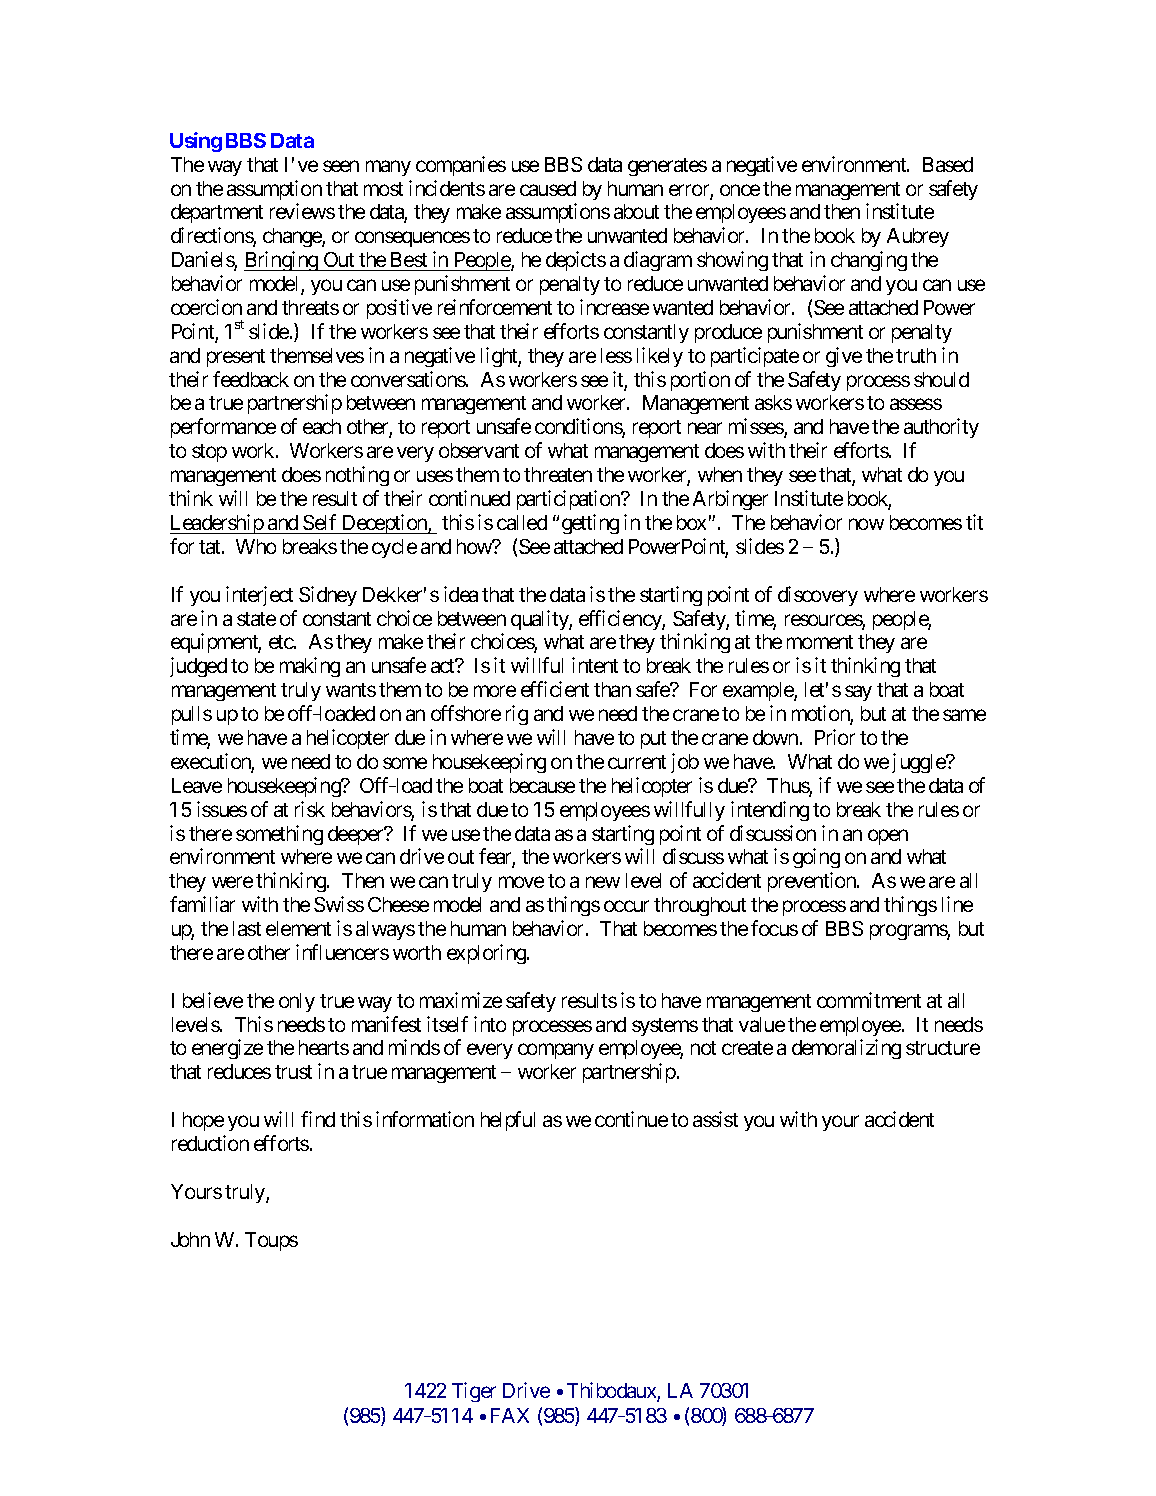  I want to click on Tiger, so click(474, 1392).
